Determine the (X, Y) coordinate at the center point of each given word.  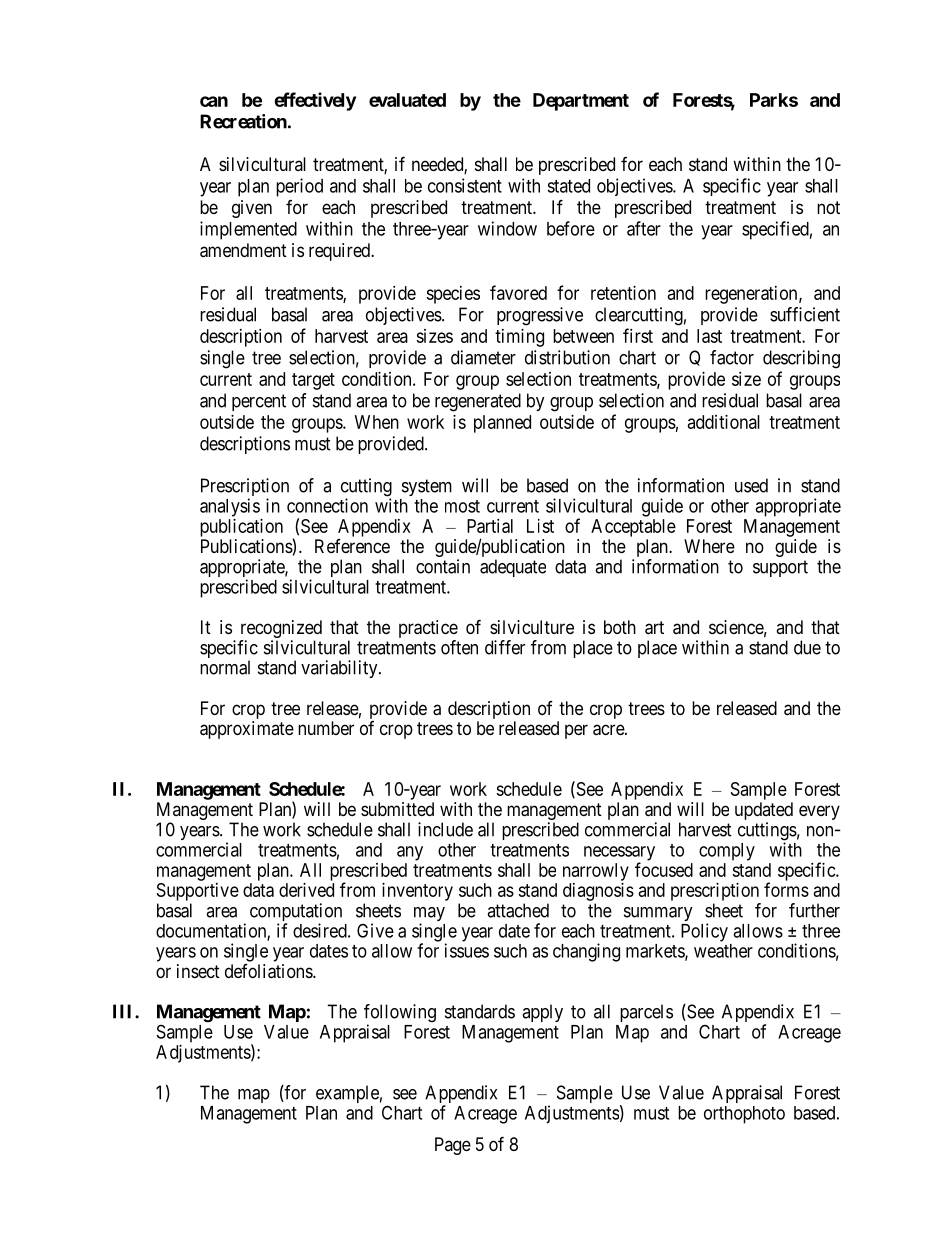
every (819, 812)
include (445, 829)
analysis (230, 507)
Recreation (243, 121)
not (828, 207)
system (427, 487)
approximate (247, 730)
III (124, 1011)
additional (724, 422)
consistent (465, 185)
